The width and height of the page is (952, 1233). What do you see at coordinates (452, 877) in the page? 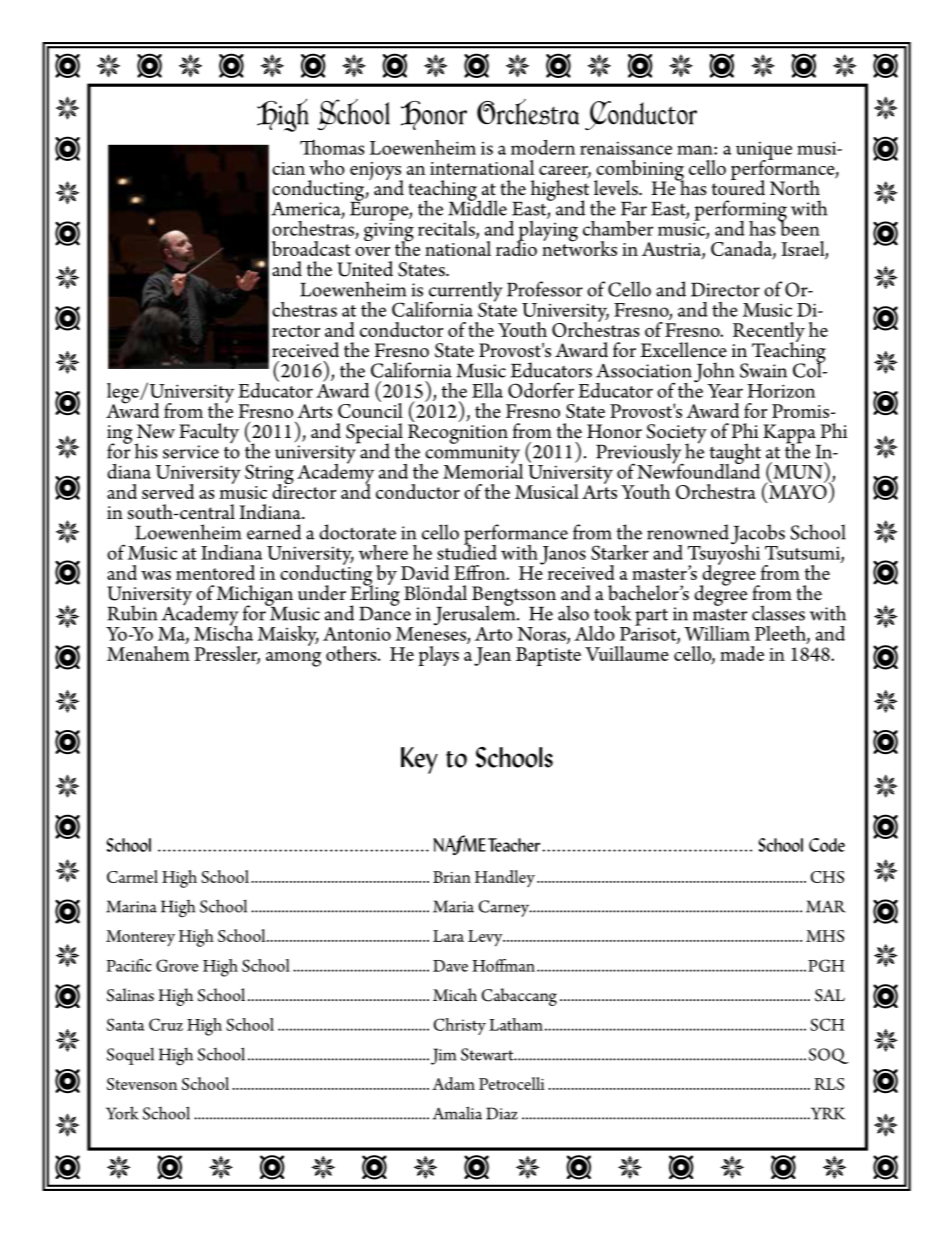
I see `Brian` at bounding box center [452, 877].
